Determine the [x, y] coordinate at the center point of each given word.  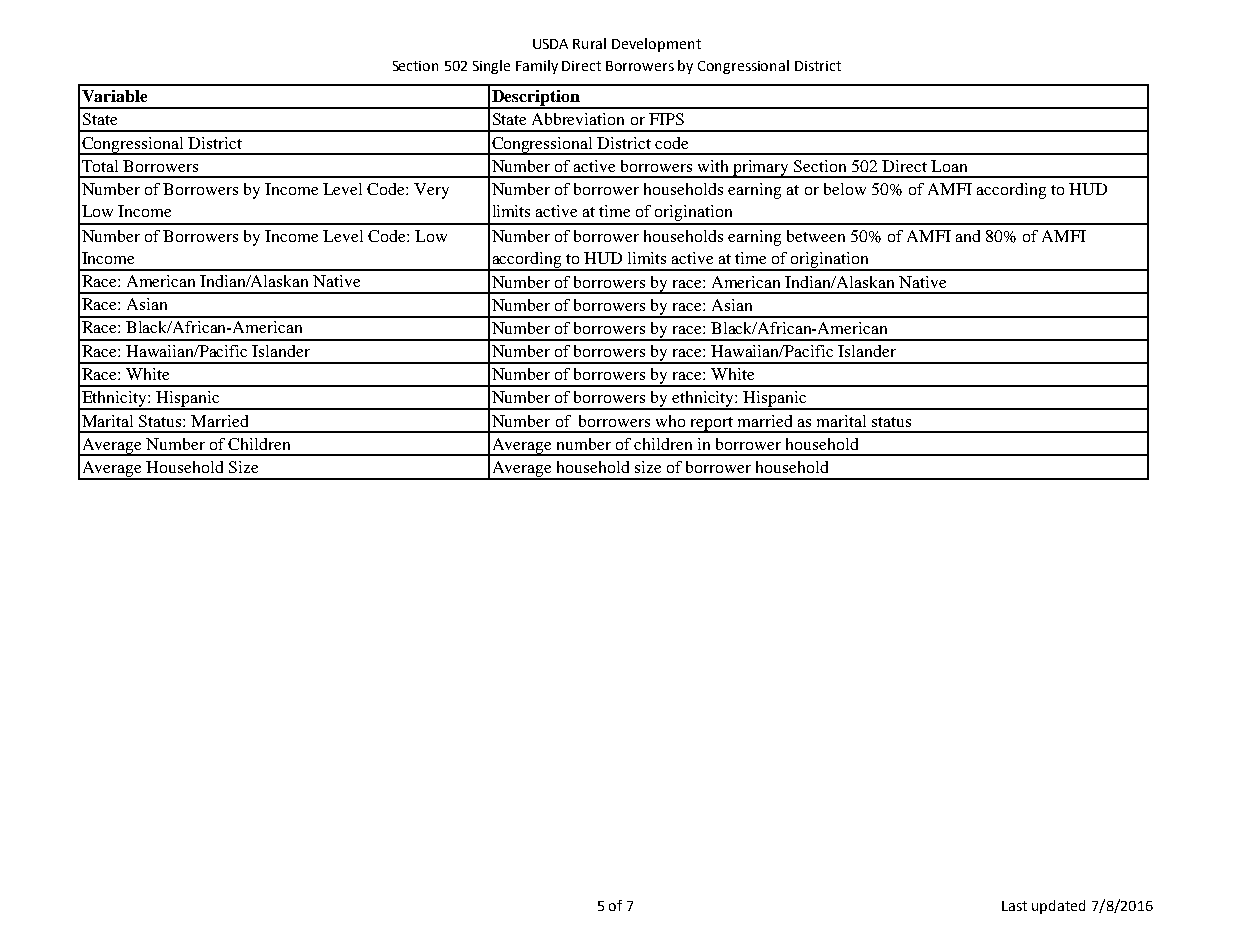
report [712, 425]
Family [537, 67]
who [670, 421]
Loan [949, 166]
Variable [114, 96]
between [816, 236]
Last [1014, 906]
